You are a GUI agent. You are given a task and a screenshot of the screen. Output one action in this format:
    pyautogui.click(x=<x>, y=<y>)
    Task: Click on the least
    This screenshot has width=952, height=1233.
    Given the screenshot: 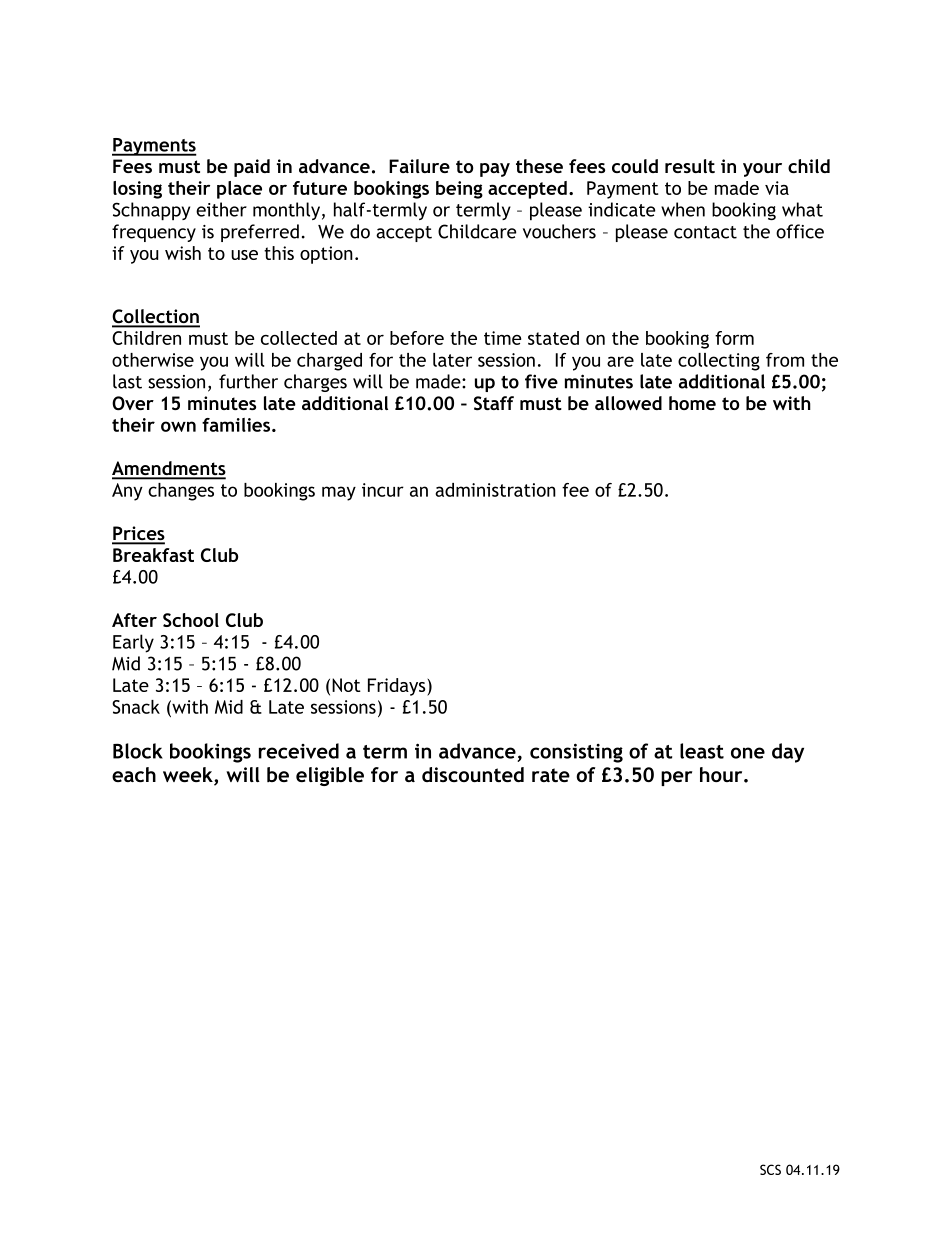 What is the action you would take?
    pyautogui.click(x=702, y=751)
